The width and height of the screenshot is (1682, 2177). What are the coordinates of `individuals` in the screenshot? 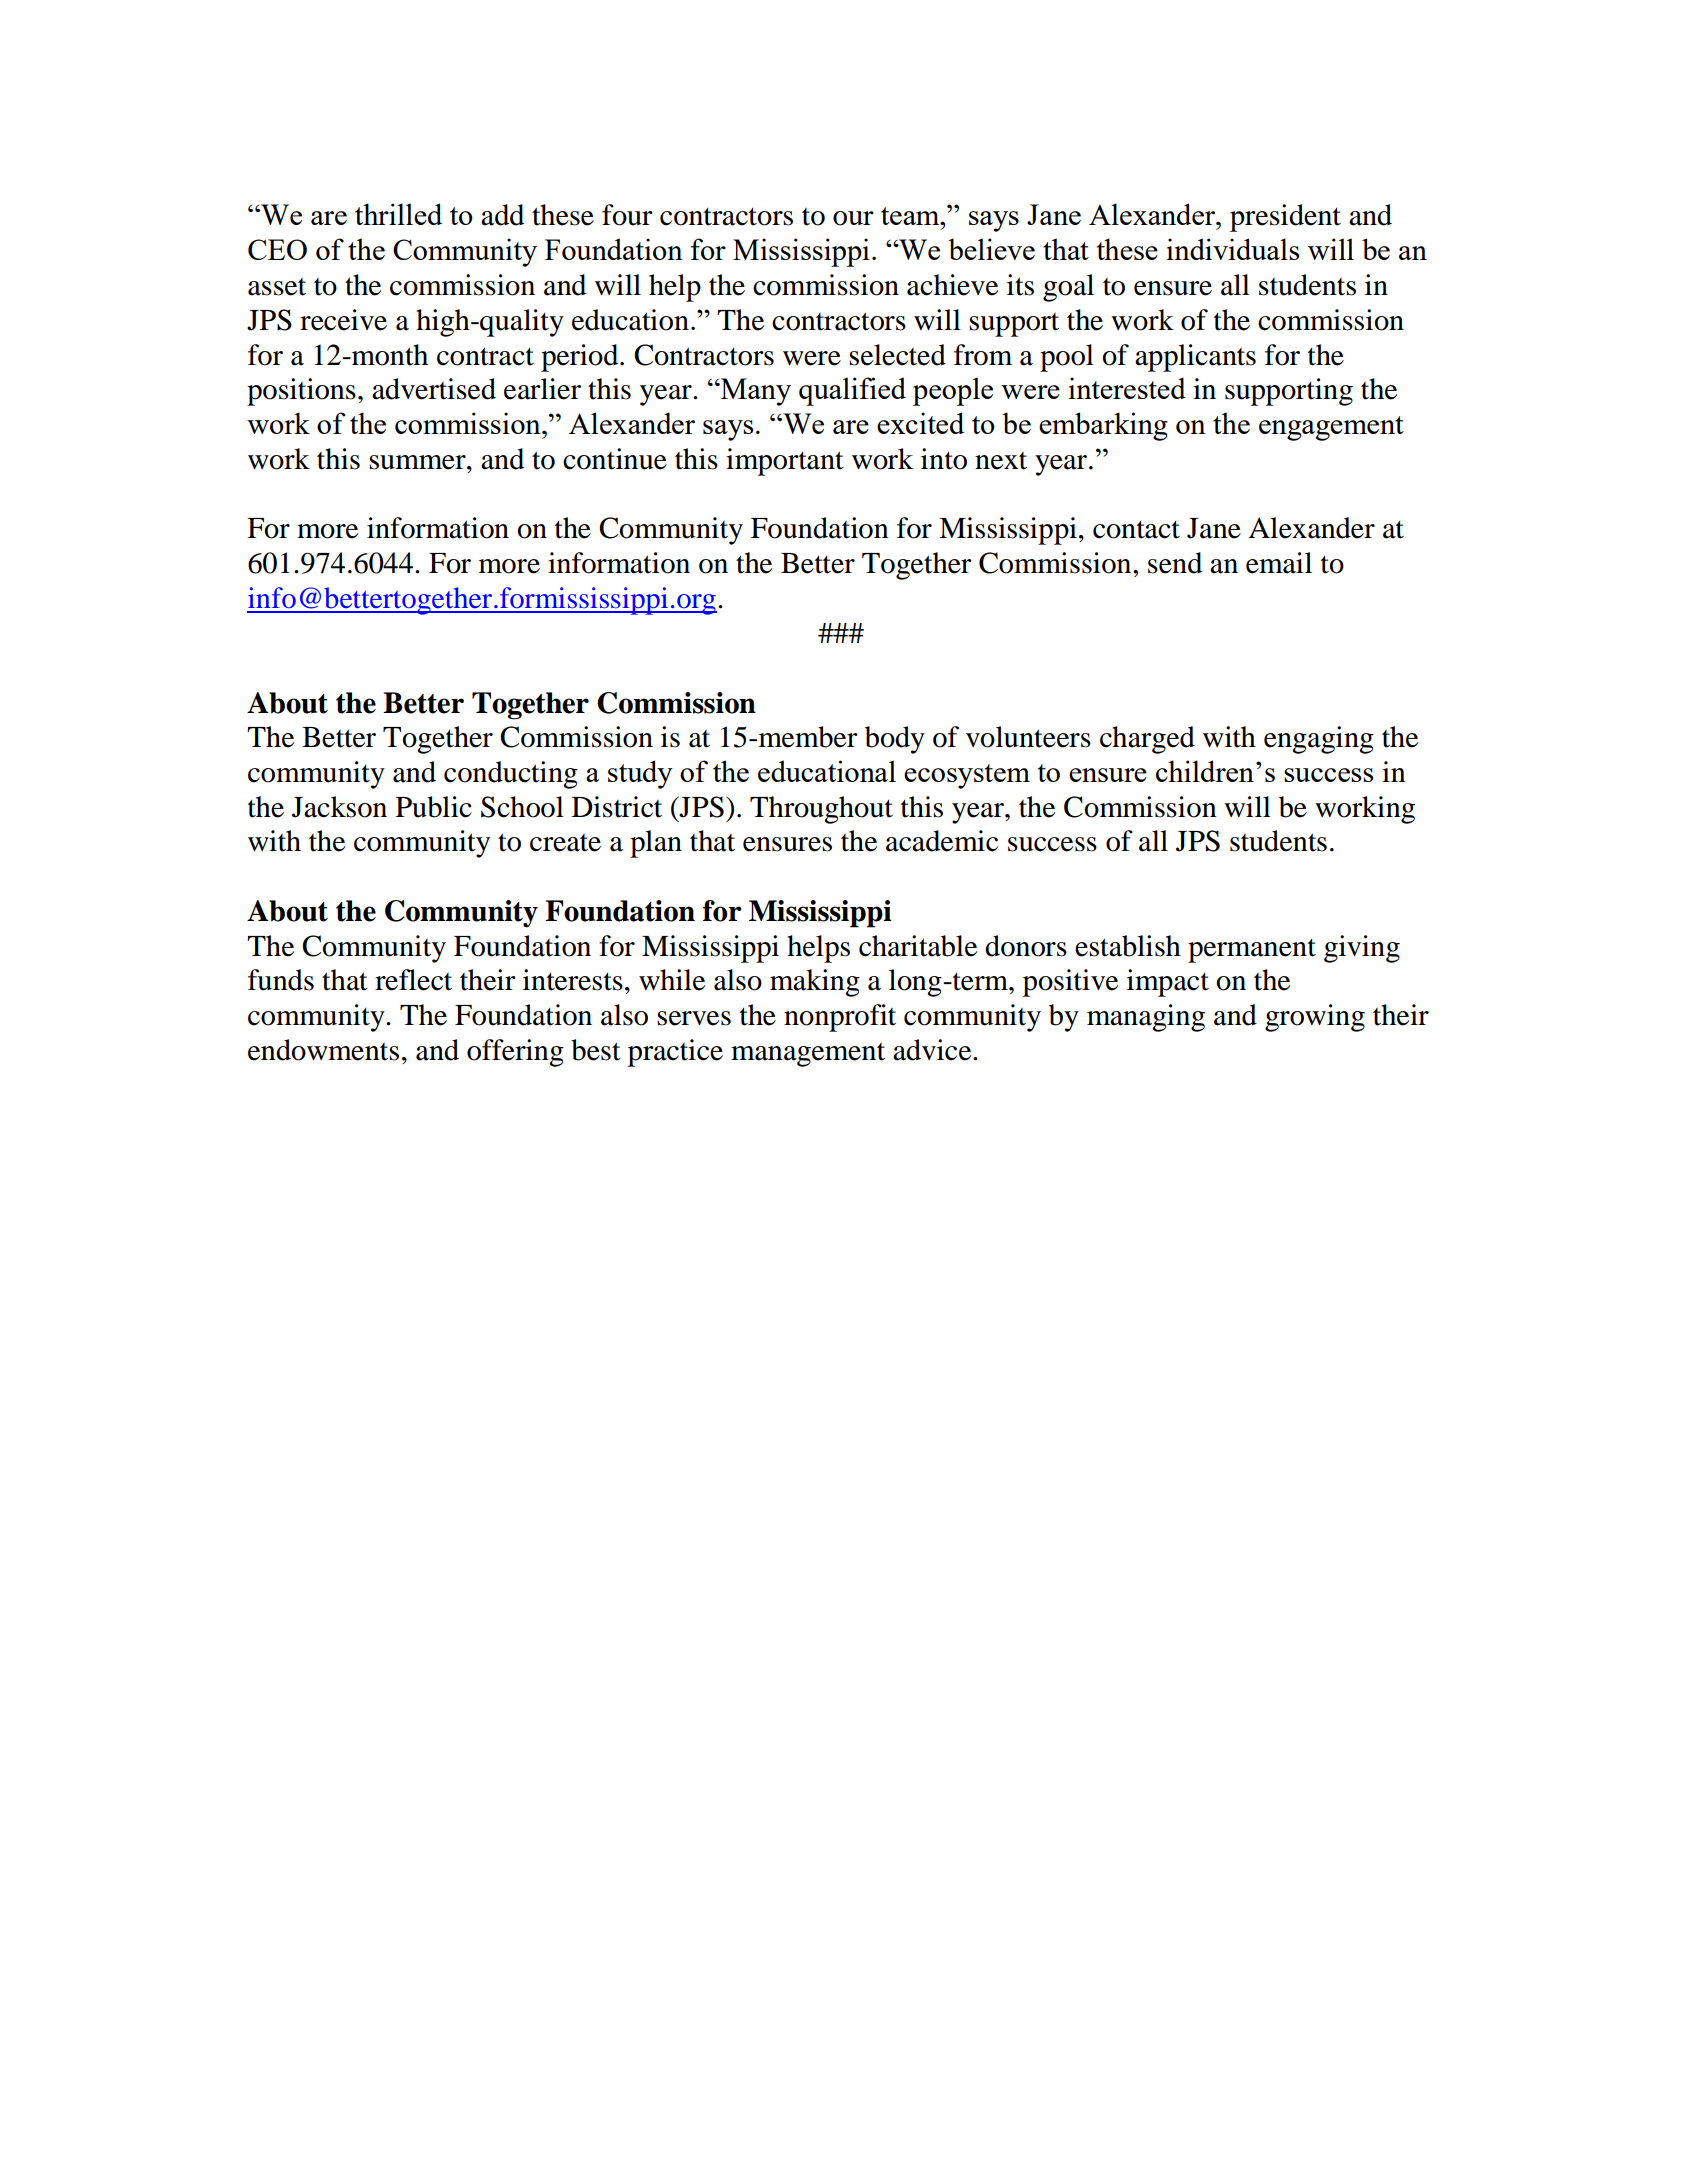 It's located at (1233, 249).
